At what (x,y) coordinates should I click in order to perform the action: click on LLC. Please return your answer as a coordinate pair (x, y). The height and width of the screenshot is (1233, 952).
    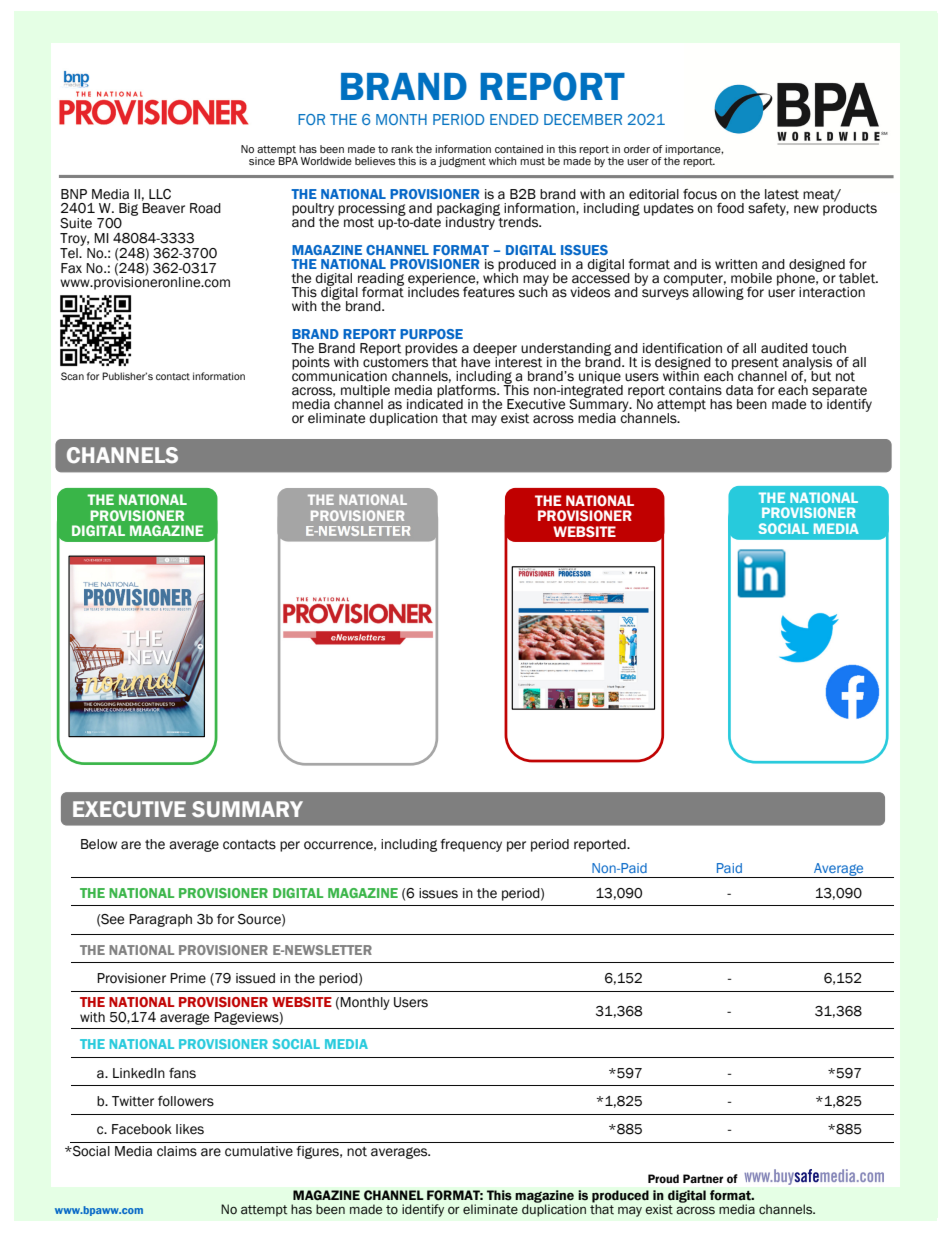
    Looking at the image, I should click on (160, 194).
